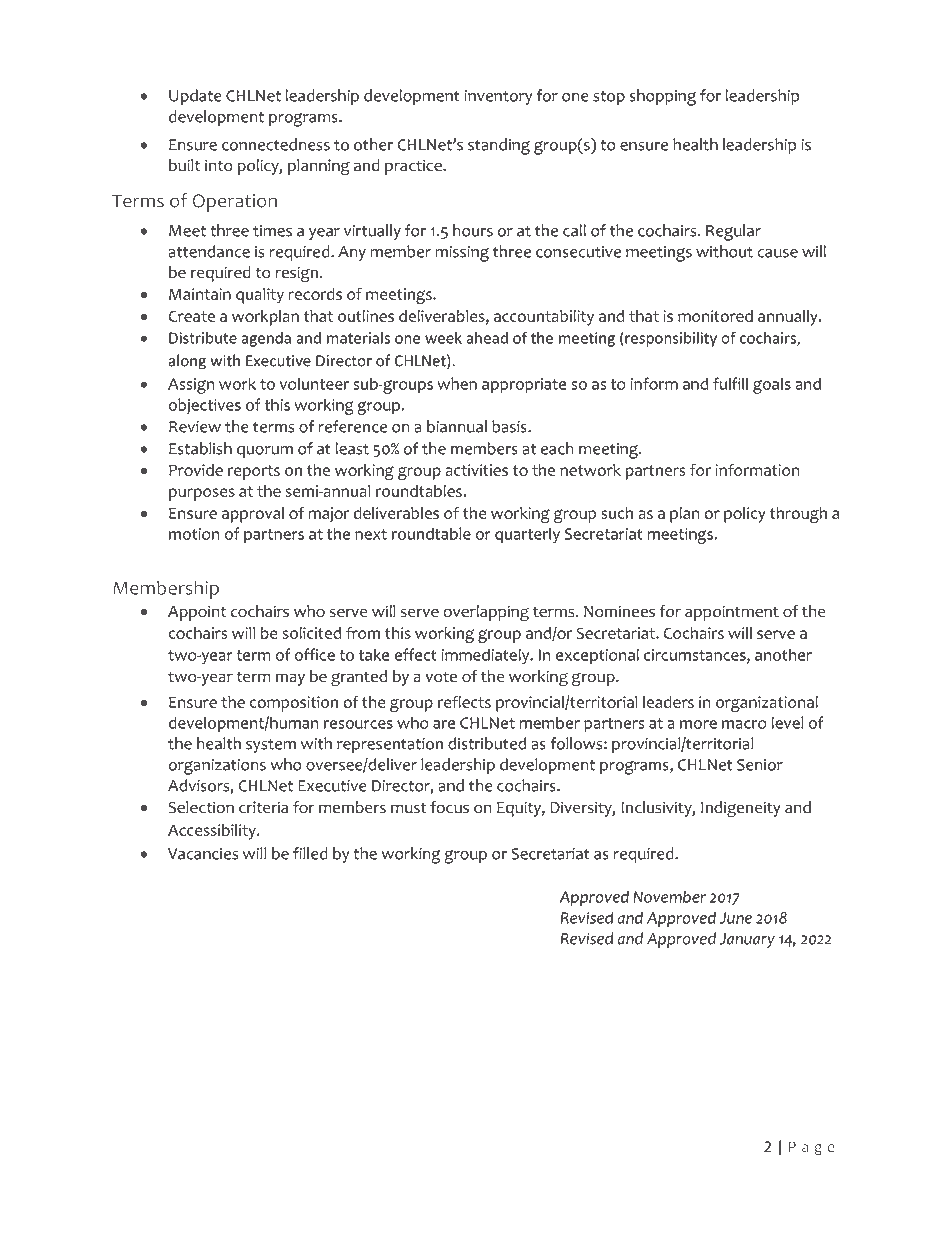  Describe the element at coordinates (663, 97) in the image. I see `shopping` at that location.
